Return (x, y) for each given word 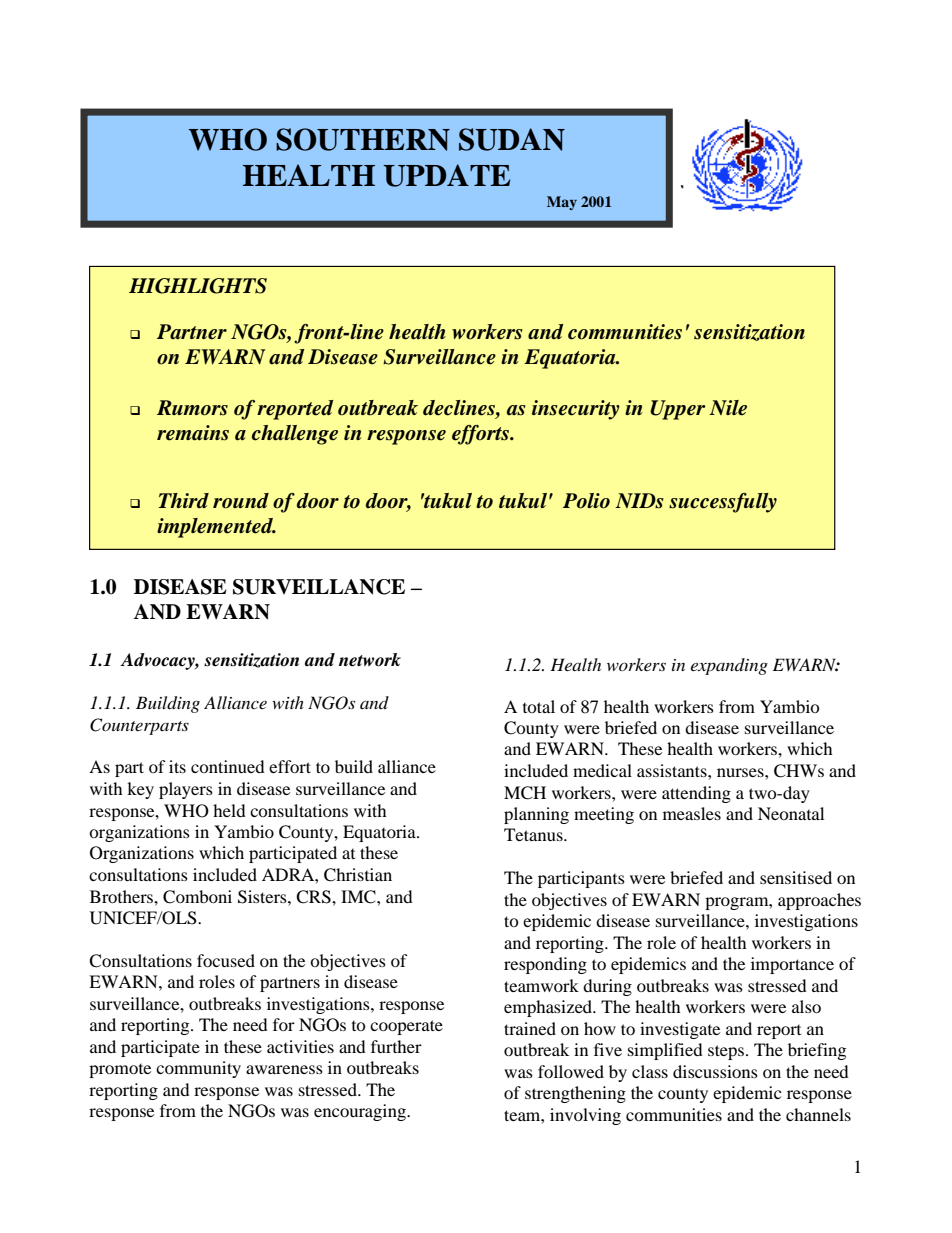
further (396, 1046)
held (229, 810)
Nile (728, 408)
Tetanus (534, 834)
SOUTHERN (363, 139)
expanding (729, 666)
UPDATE (446, 175)
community (198, 1069)
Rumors (192, 408)
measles (692, 813)
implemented (216, 528)
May (562, 203)
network (370, 660)
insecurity (576, 410)
